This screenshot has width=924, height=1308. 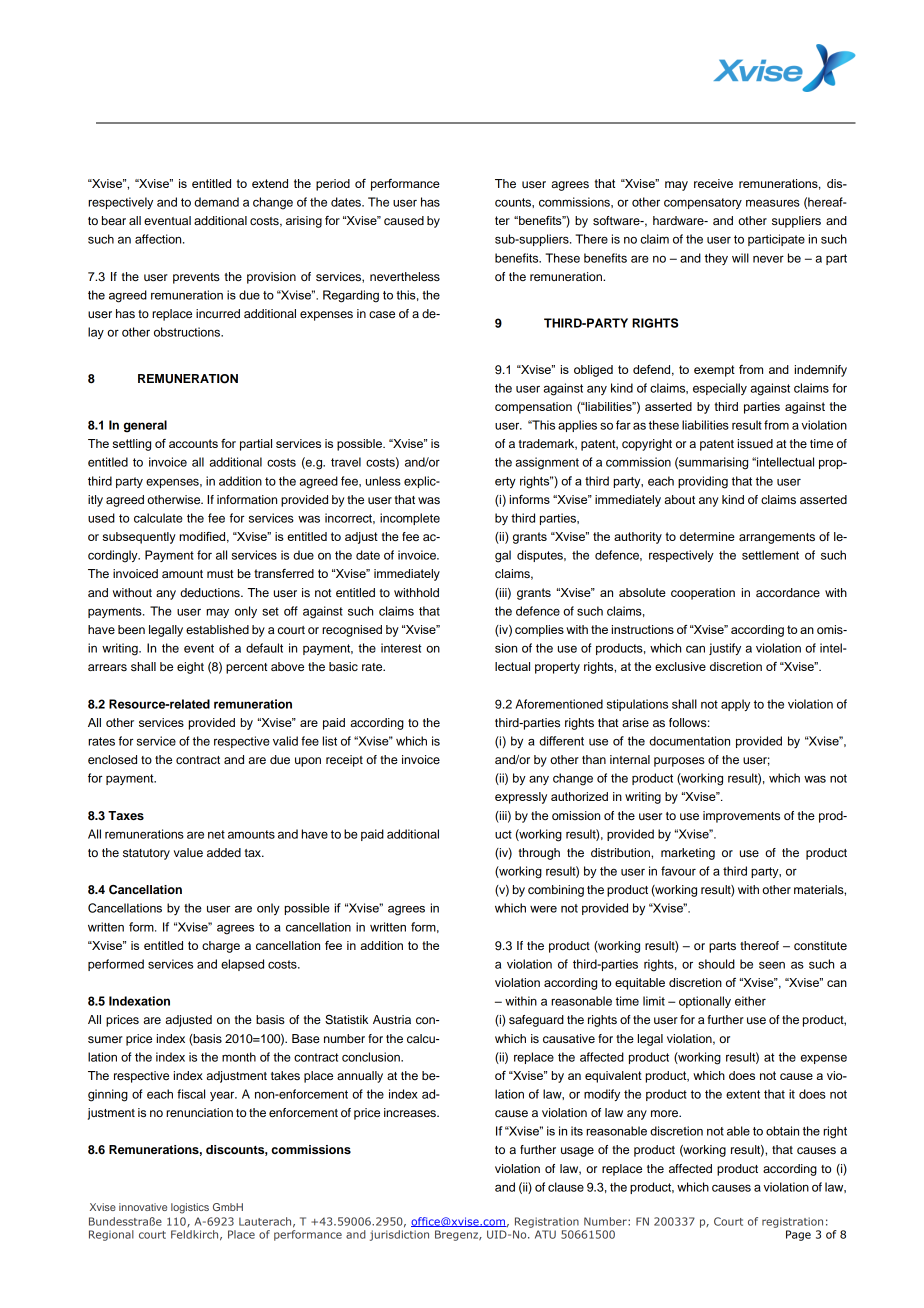 I want to click on logistics, so click(x=190, y=1208).
